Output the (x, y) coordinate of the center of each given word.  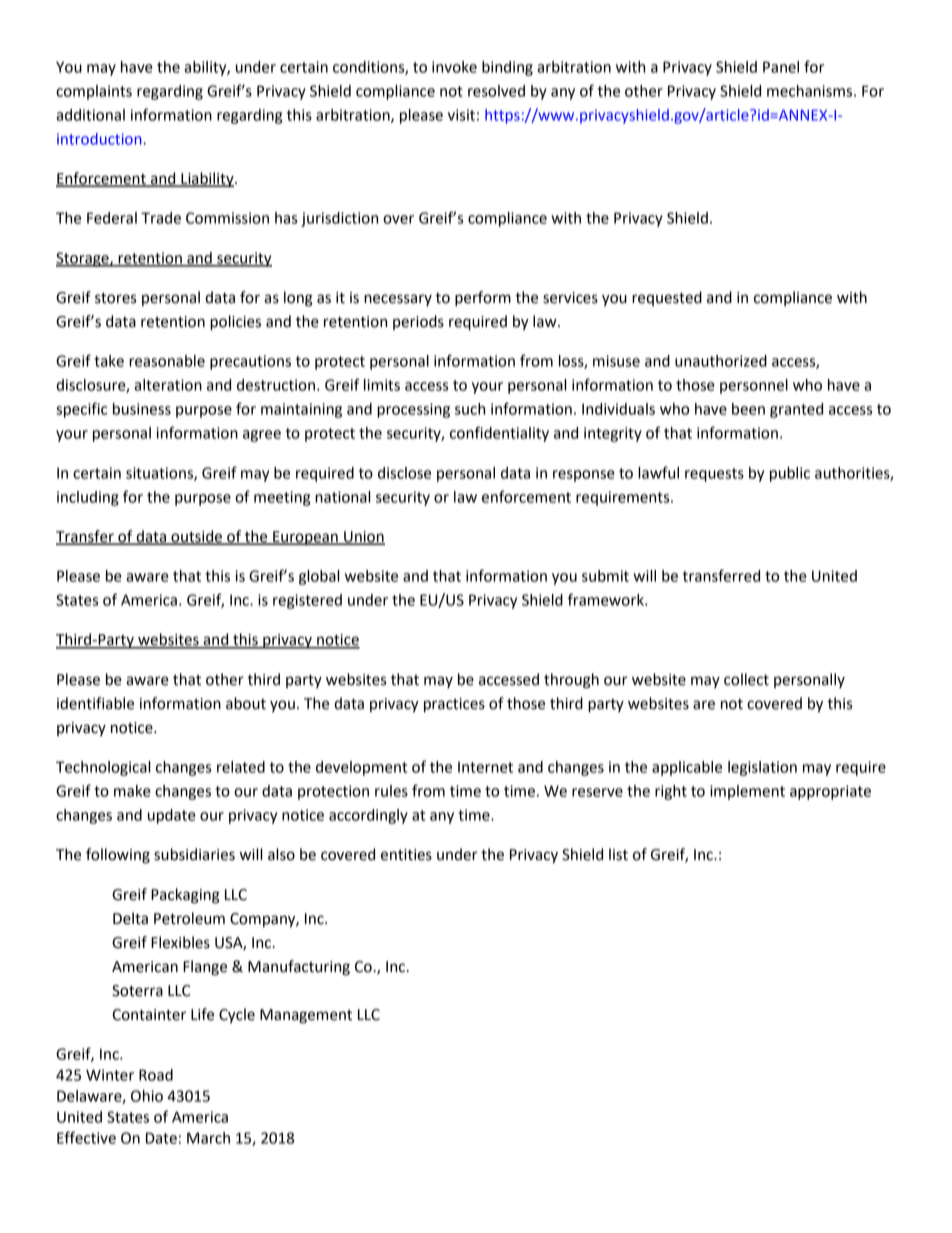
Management (306, 1016)
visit (461, 115)
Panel (781, 67)
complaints (94, 92)
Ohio (147, 1096)
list (618, 854)
